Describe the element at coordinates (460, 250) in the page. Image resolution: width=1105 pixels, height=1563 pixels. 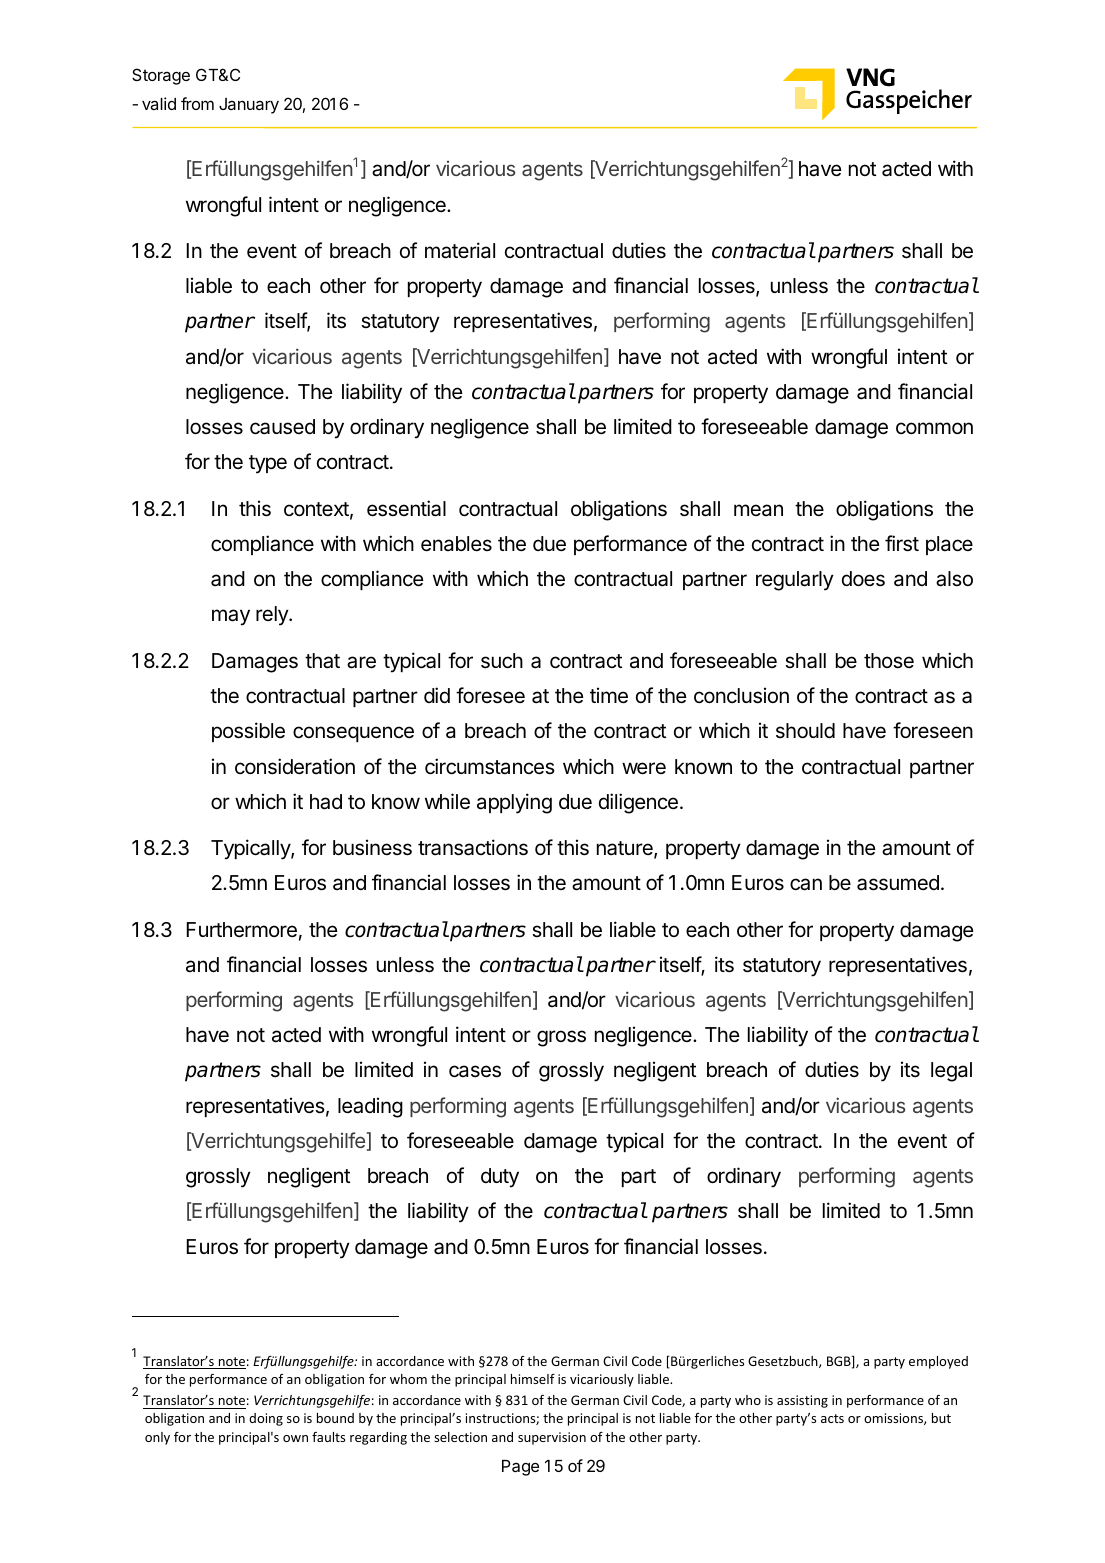
I see `material` at that location.
